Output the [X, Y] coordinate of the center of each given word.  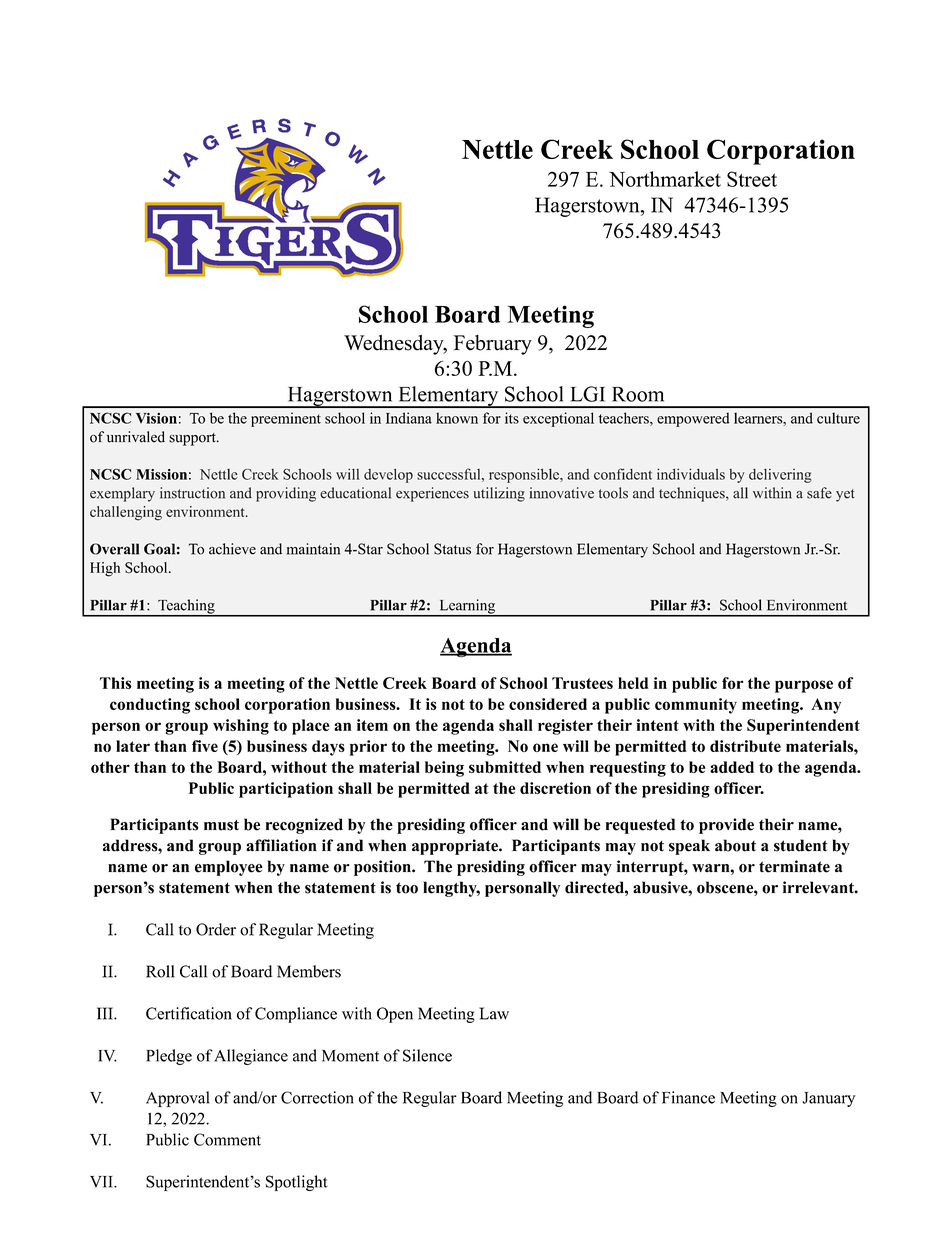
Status [452, 549]
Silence [427, 1055]
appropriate [456, 847]
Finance [688, 1097]
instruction [192, 493]
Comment [227, 1139]
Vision [156, 418]
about [735, 845]
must [221, 825]
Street [752, 179]
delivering [780, 476]
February [492, 345]
